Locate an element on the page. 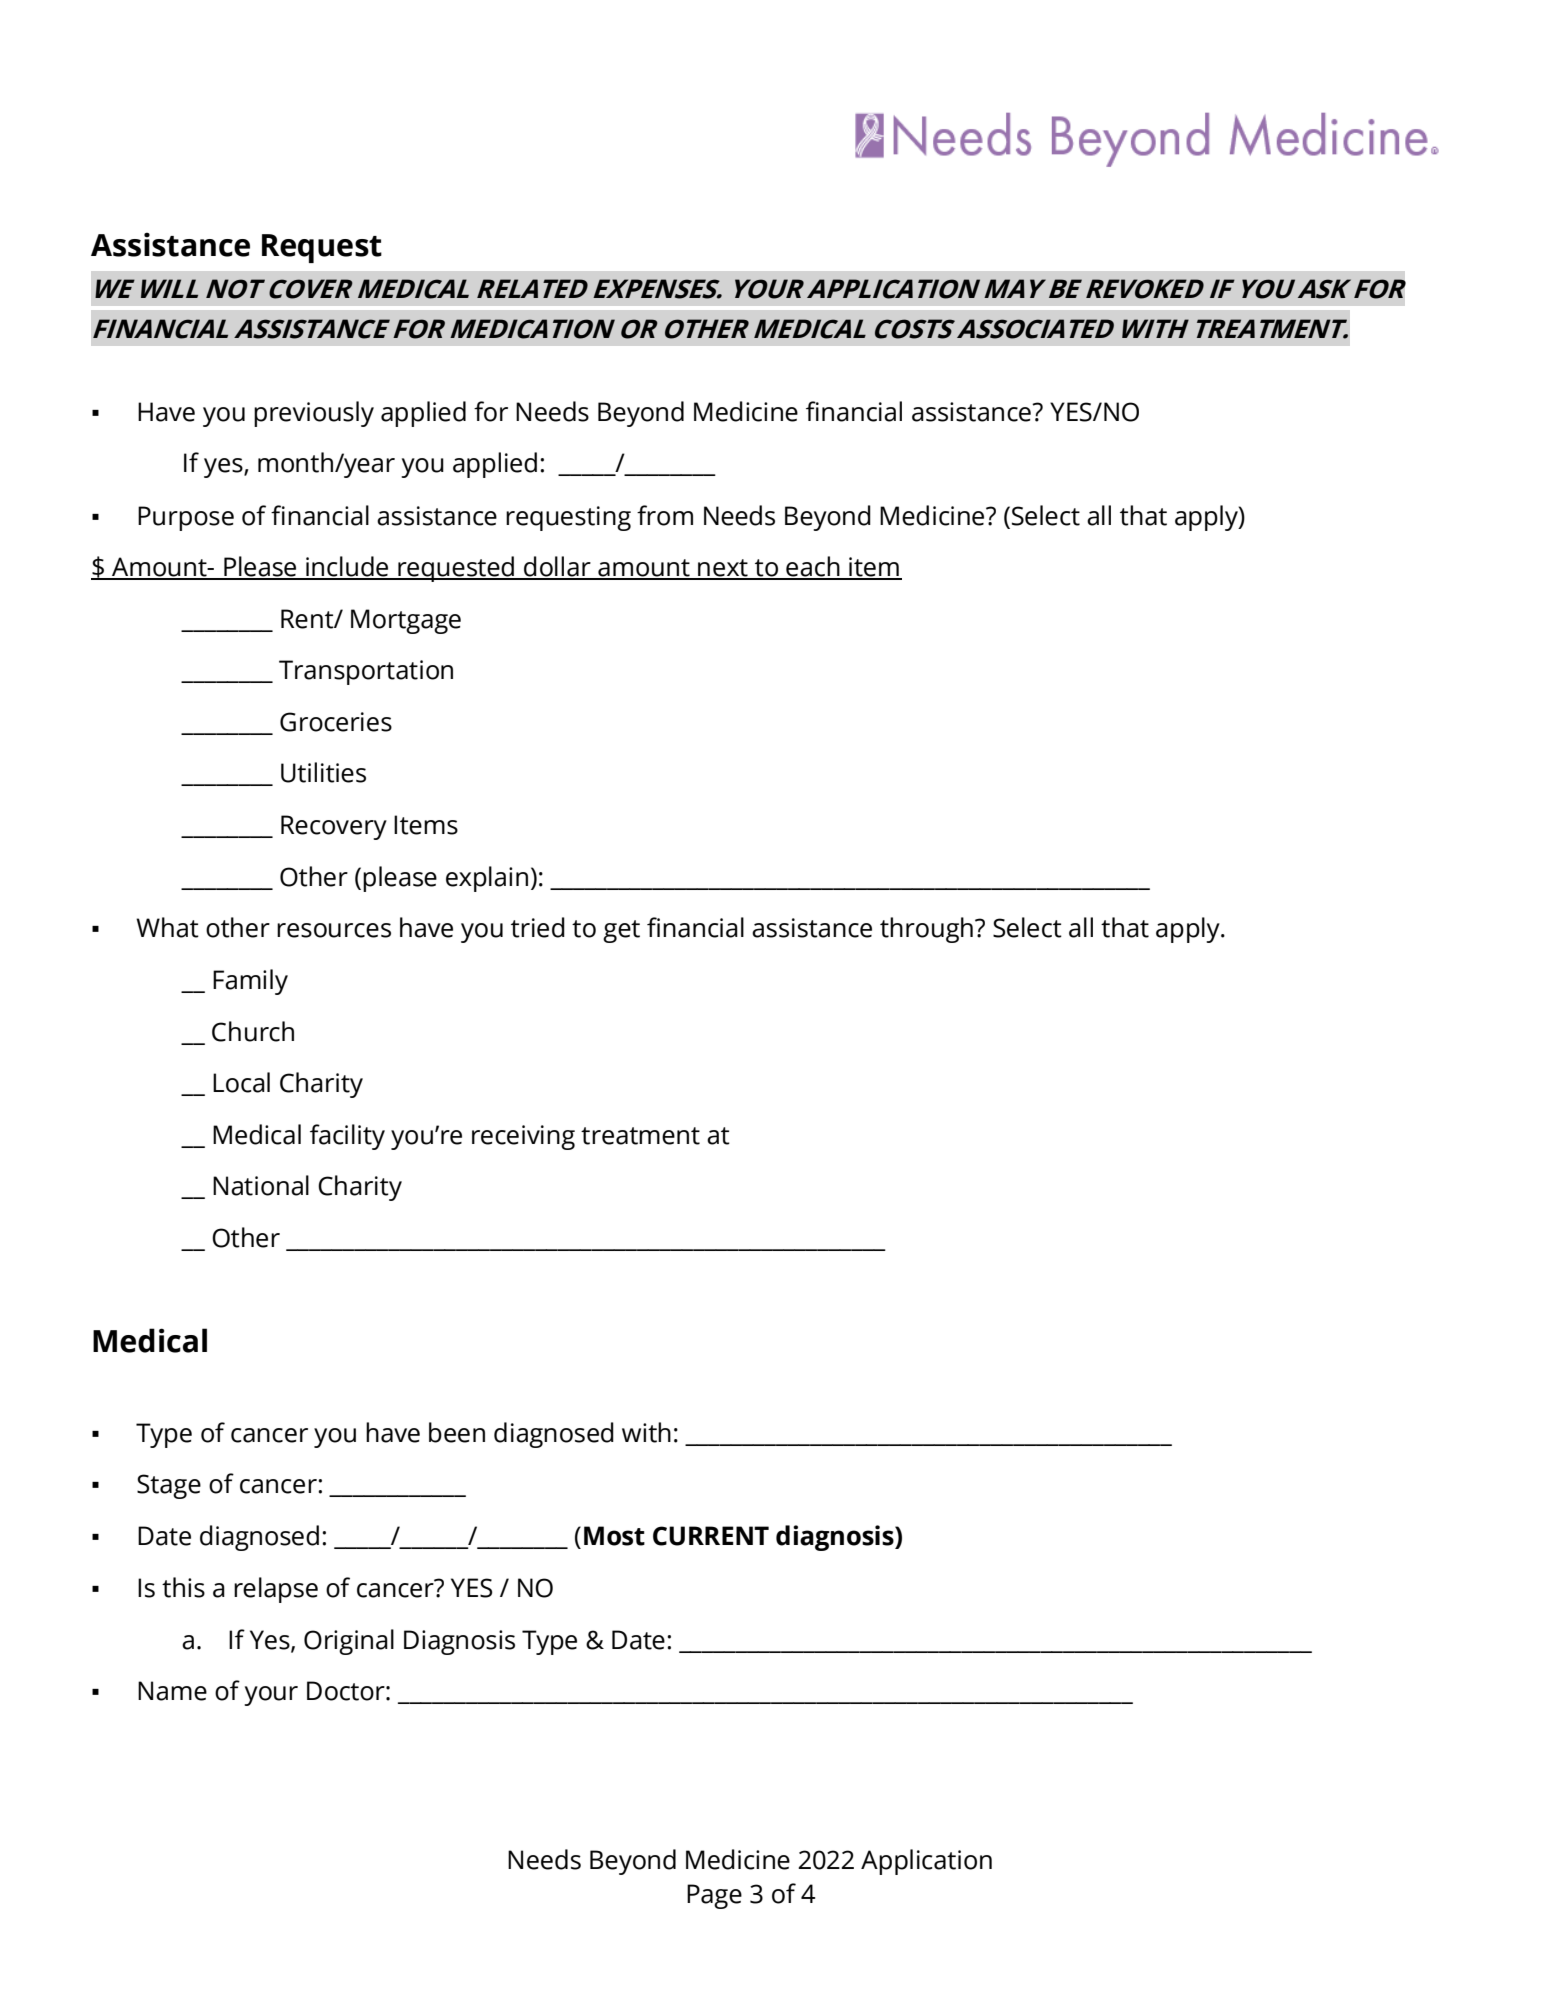 This image has height=2001, width=1546. through is located at coordinates (926, 930).
